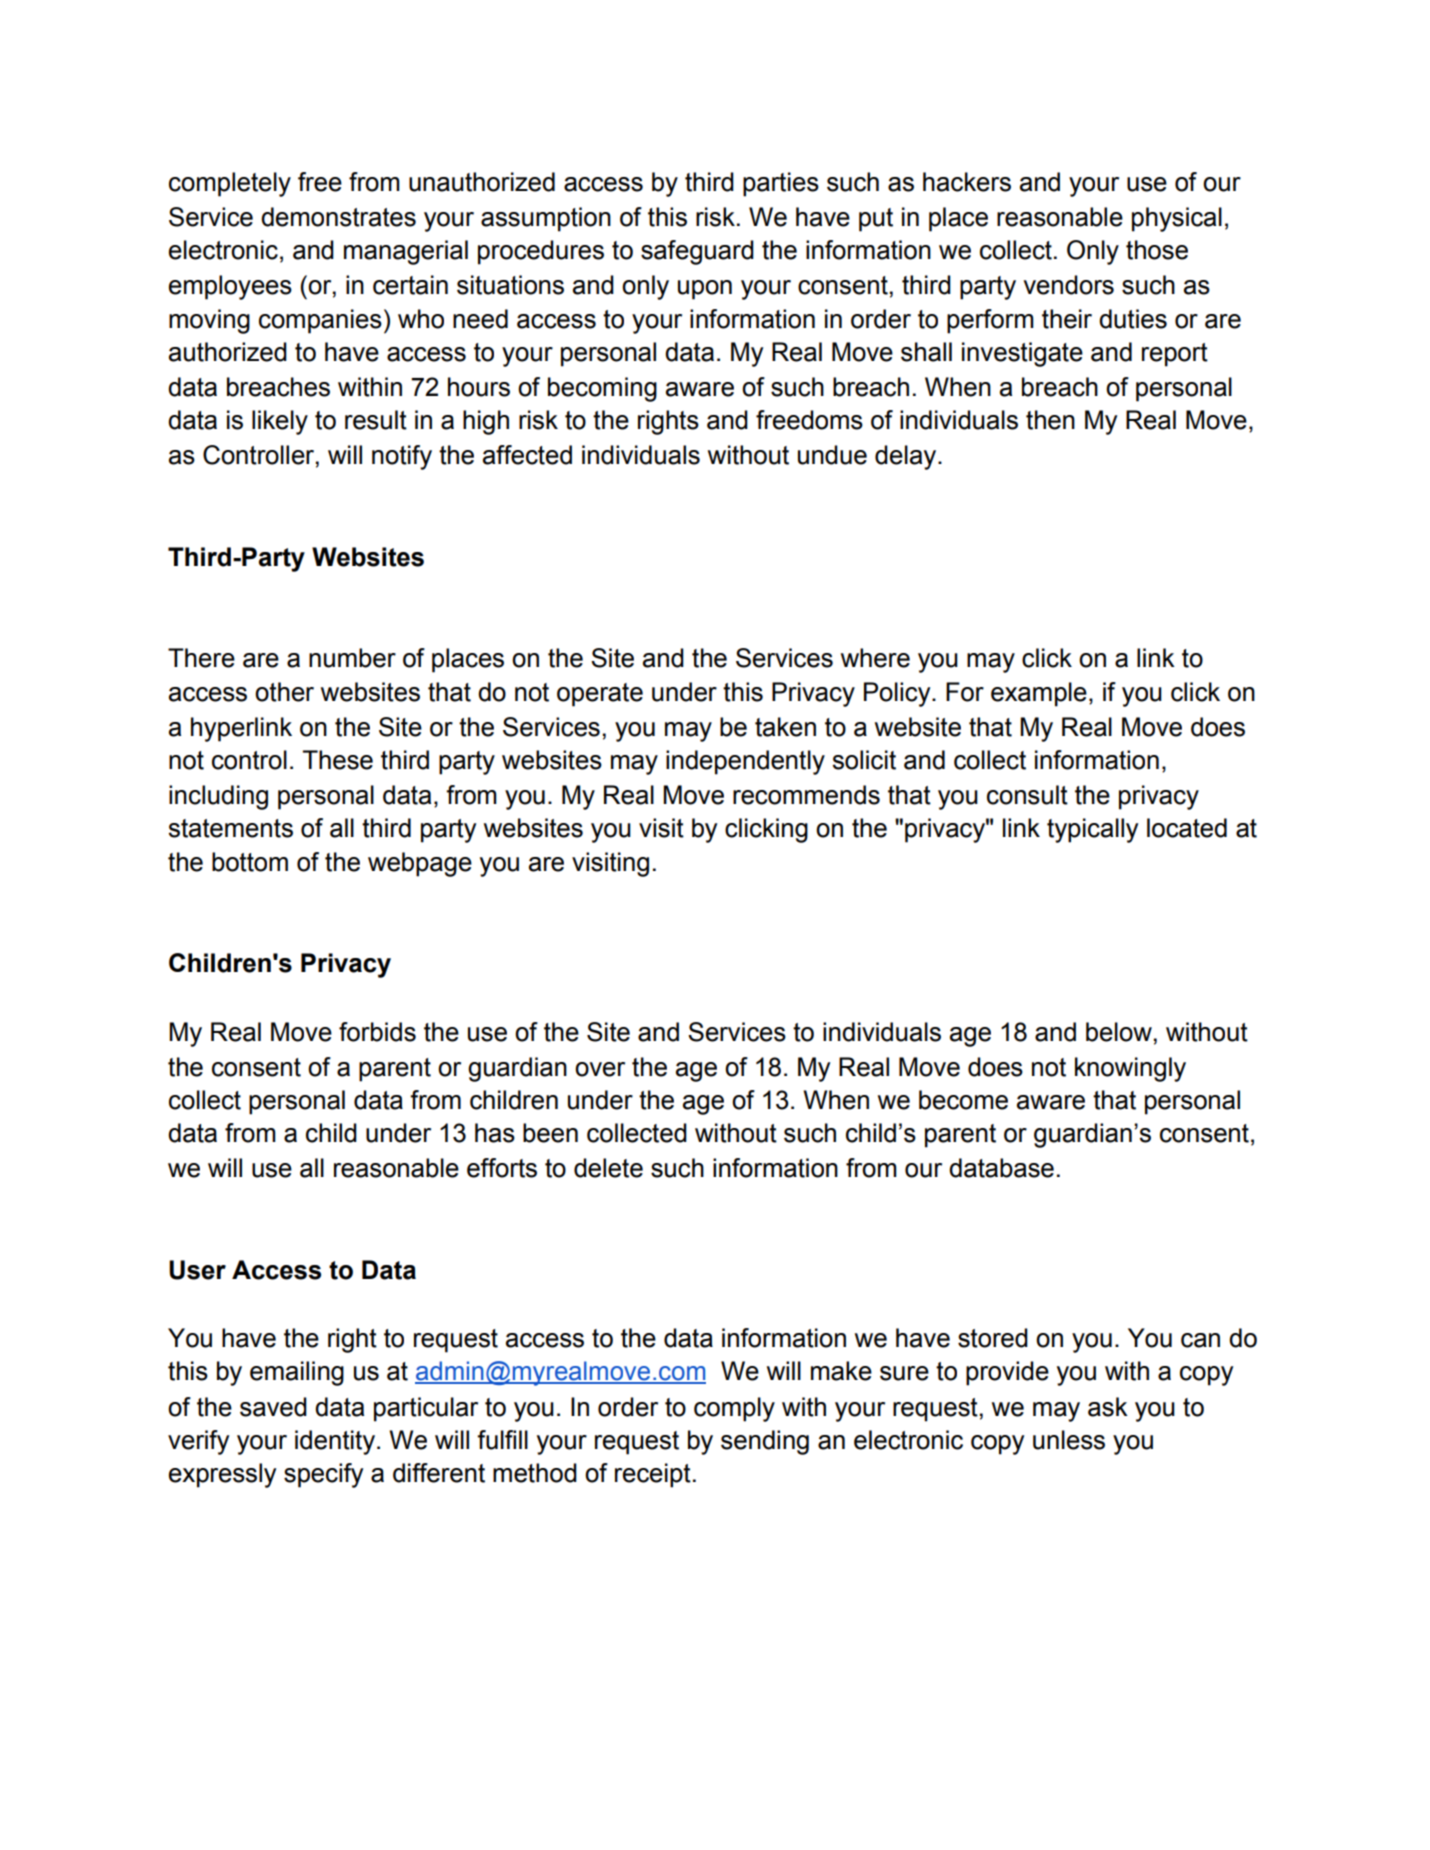 Image resolution: width=1430 pixels, height=1850 pixels. What do you see at coordinates (697, 252) in the screenshot?
I see `safeguard` at bounding box center [697, 252].
